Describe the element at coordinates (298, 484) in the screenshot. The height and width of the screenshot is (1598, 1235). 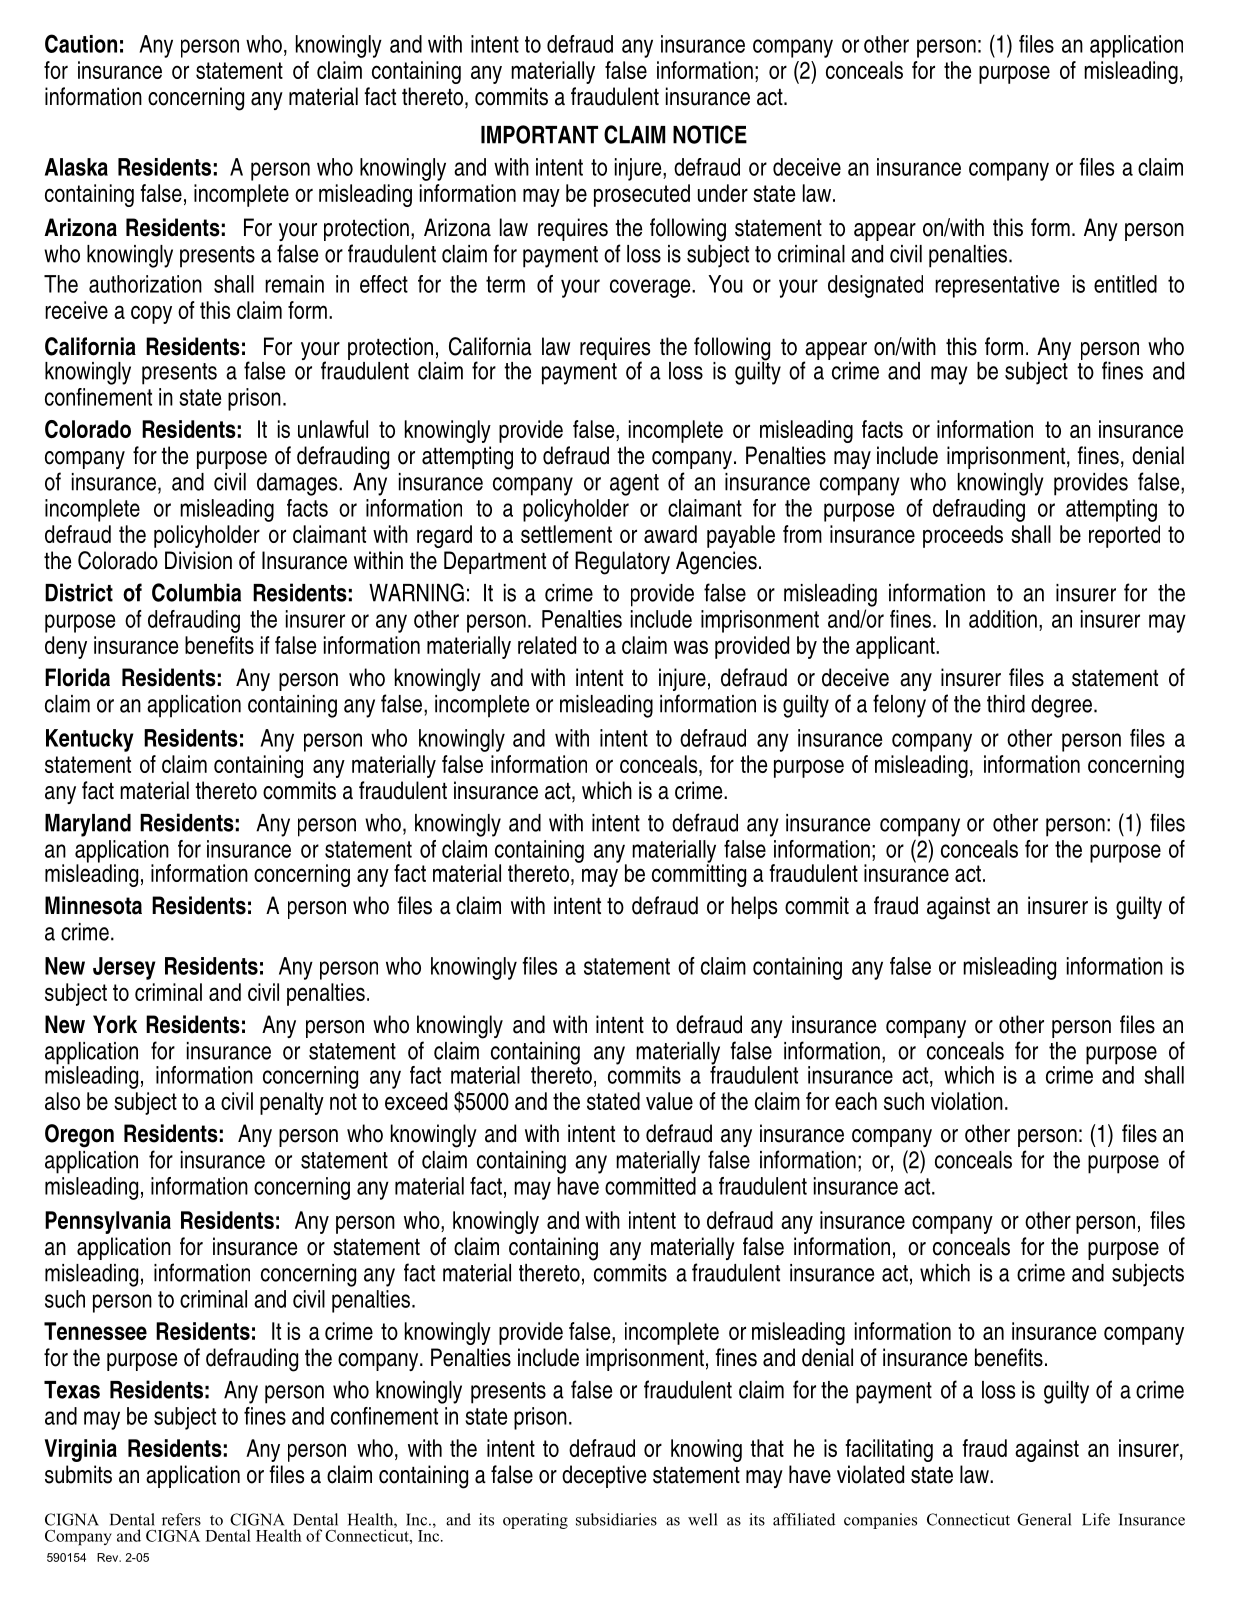
I see `damages` at that location.
